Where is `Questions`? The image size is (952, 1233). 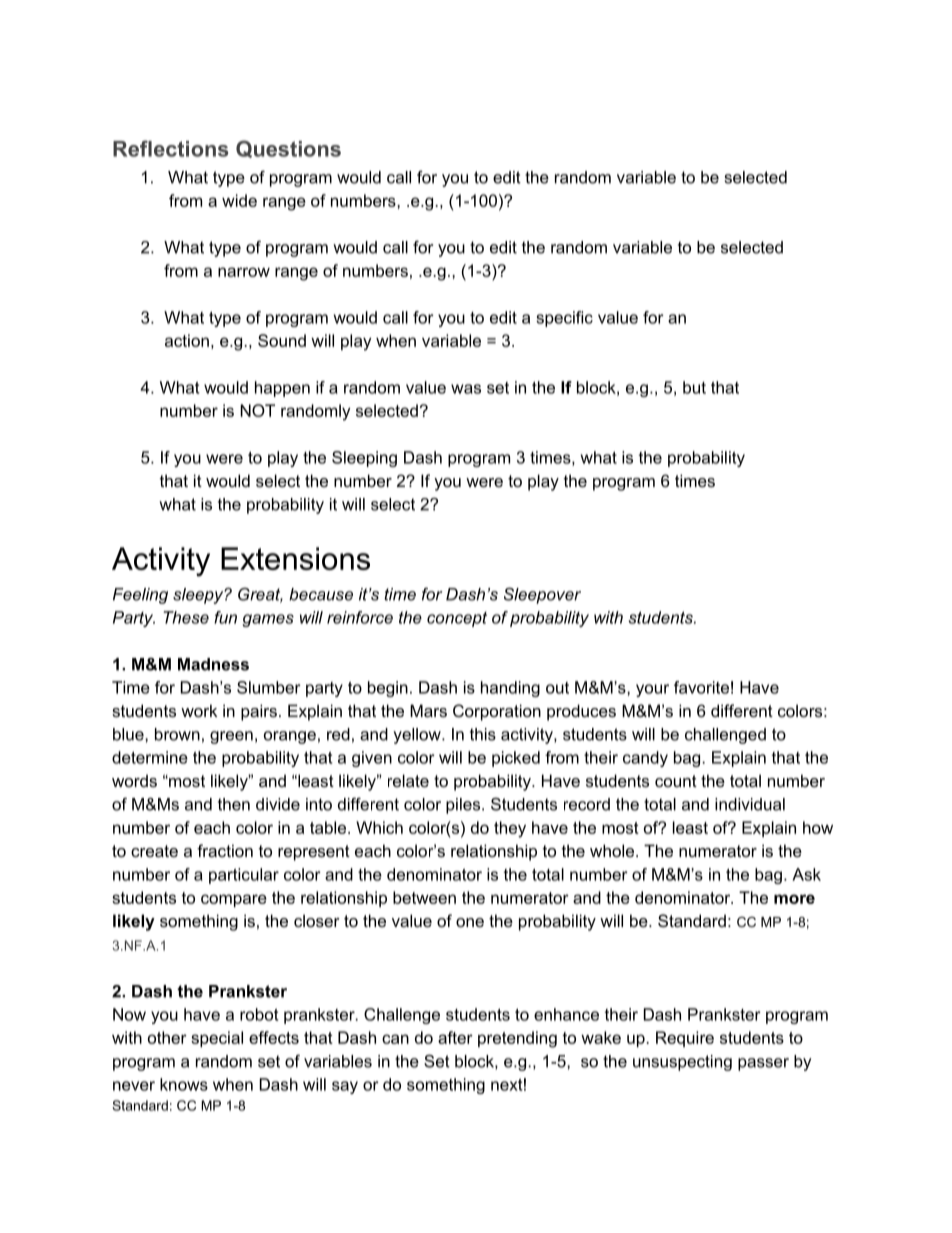
Questions is located at coordinates (288, 149).
